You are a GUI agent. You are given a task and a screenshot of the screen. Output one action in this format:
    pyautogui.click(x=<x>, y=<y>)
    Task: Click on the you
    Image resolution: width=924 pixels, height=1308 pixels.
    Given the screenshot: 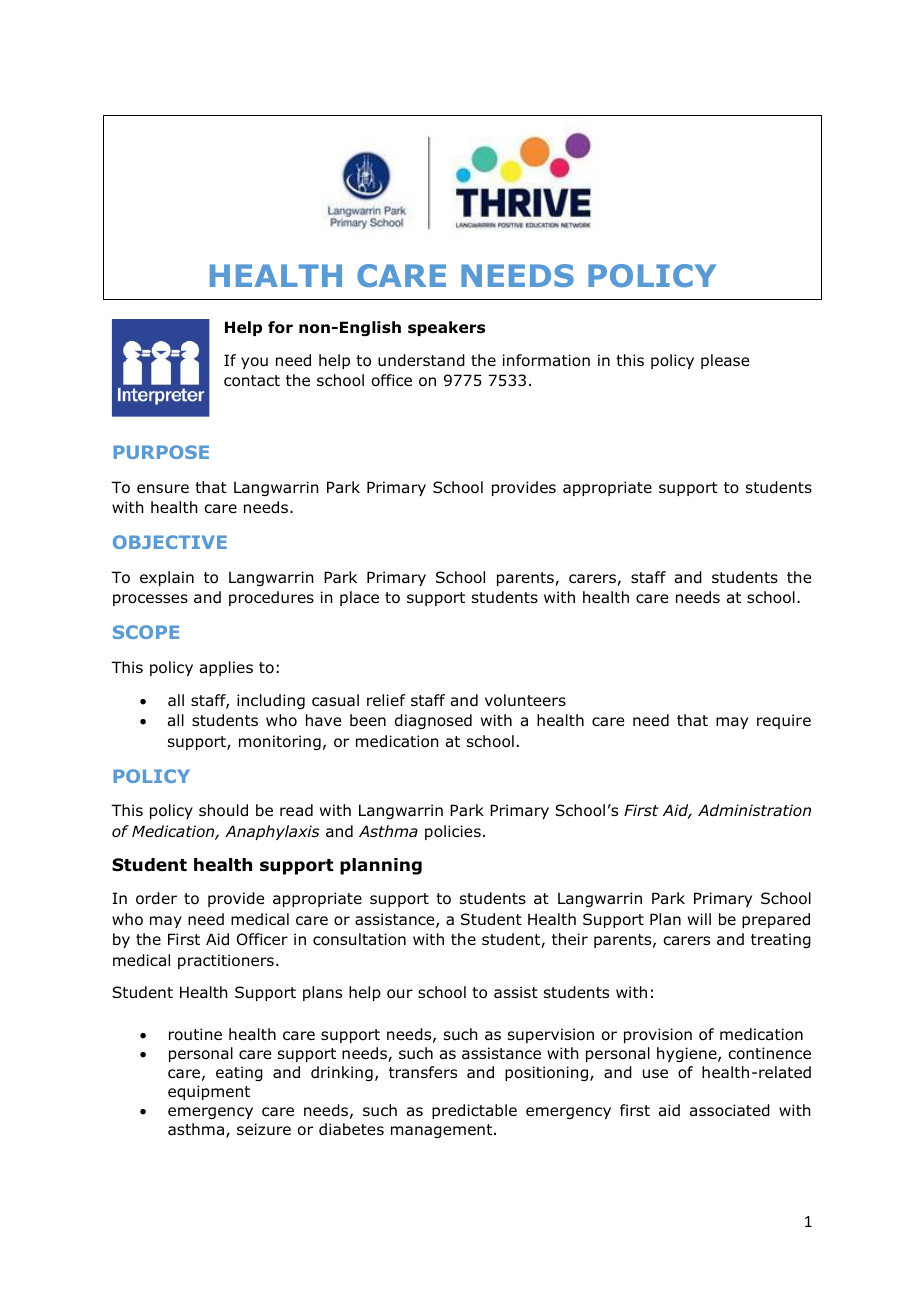 What is the action you would take?
    pyautogui.click(x=254, y=363)
